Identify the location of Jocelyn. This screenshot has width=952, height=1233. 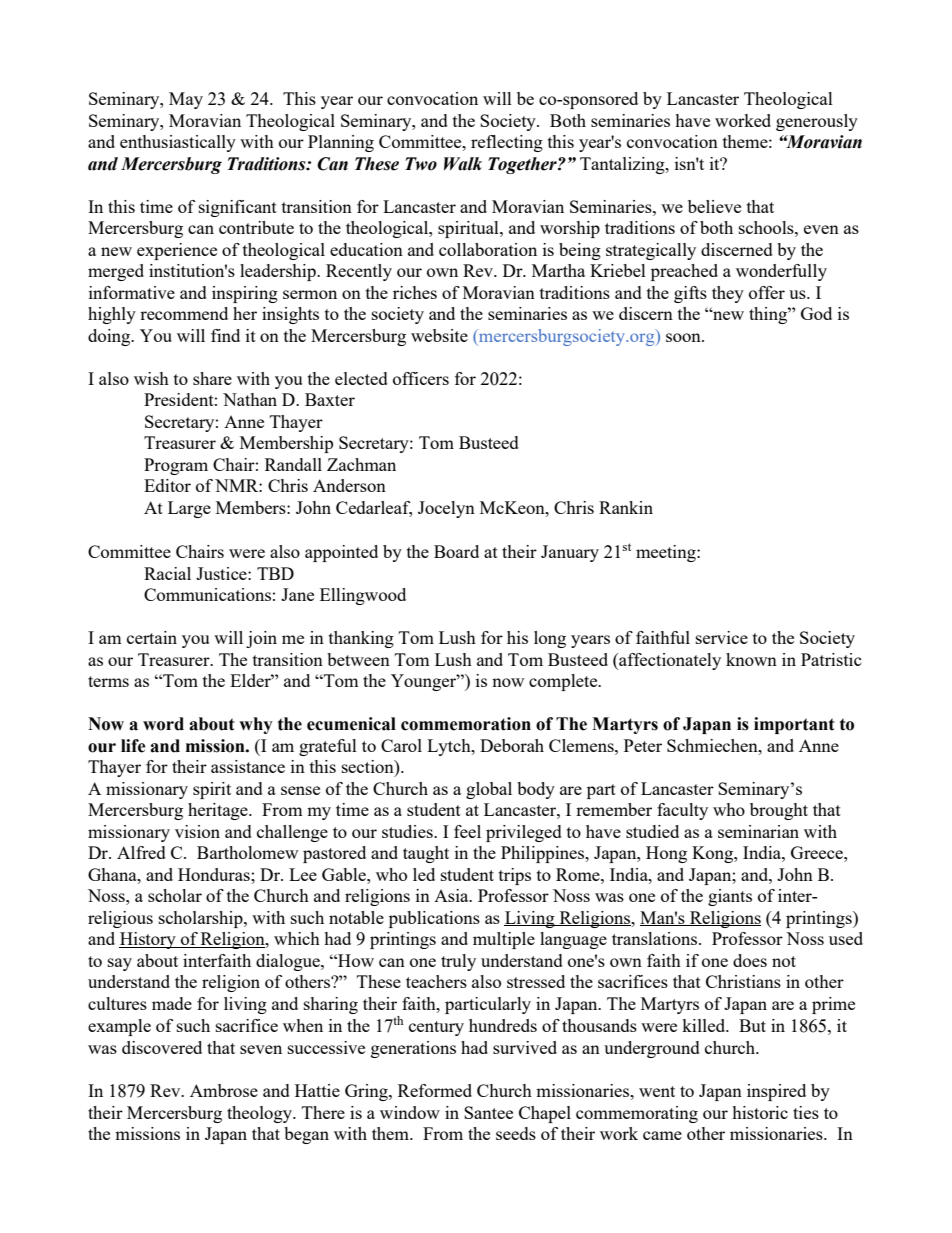
(446, 509).
